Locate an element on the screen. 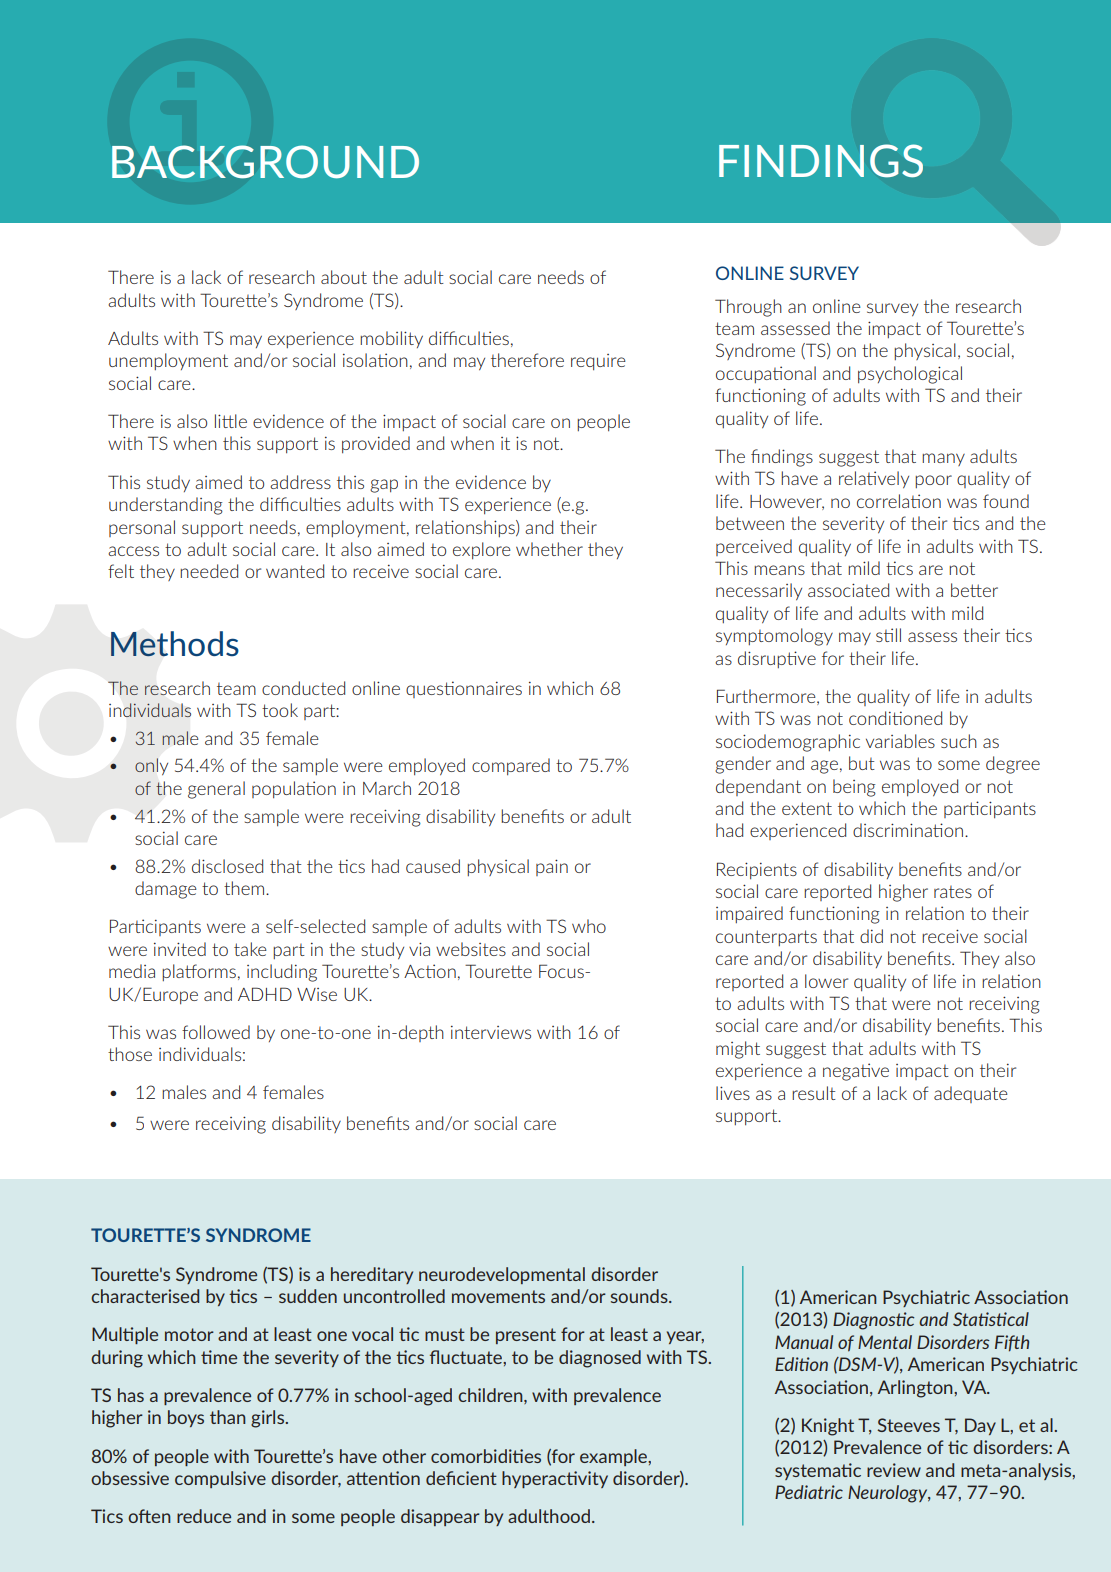  interviews is located at coordinates (491, 1032).
